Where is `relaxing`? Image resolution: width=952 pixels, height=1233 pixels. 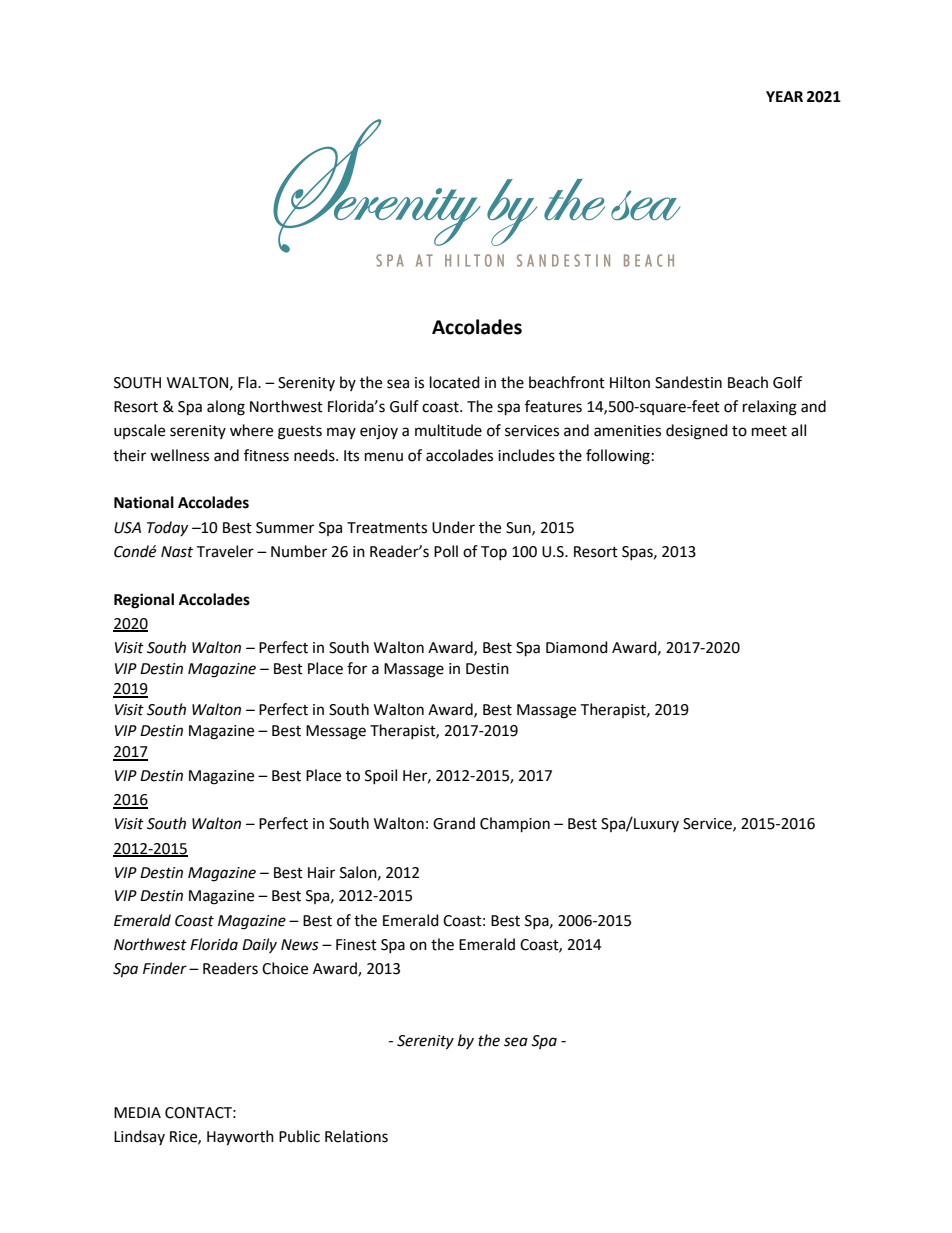
relaxing is located at coordinates (770, 408).
